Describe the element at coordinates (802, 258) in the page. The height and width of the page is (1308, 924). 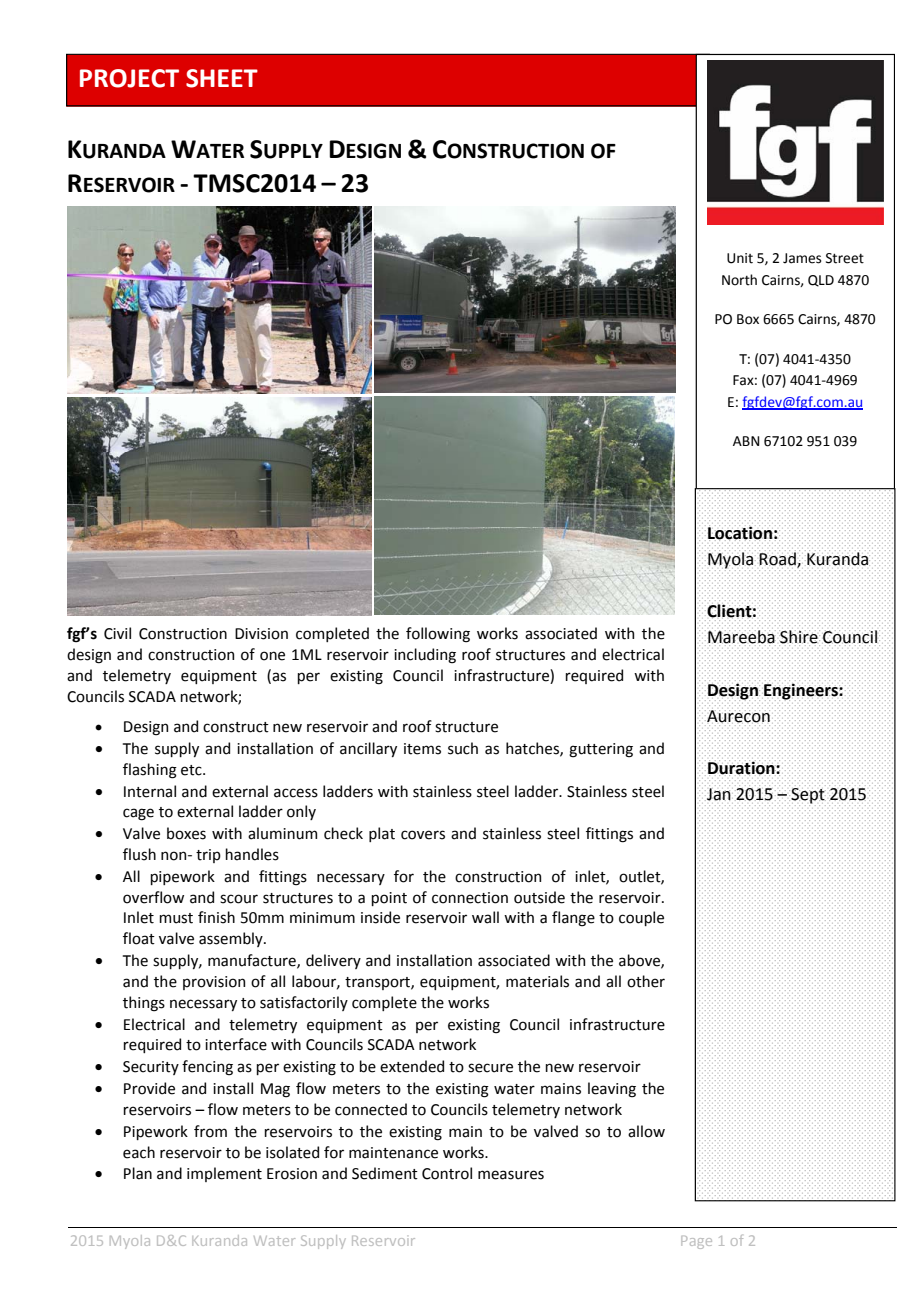
I see `James` at that location.
